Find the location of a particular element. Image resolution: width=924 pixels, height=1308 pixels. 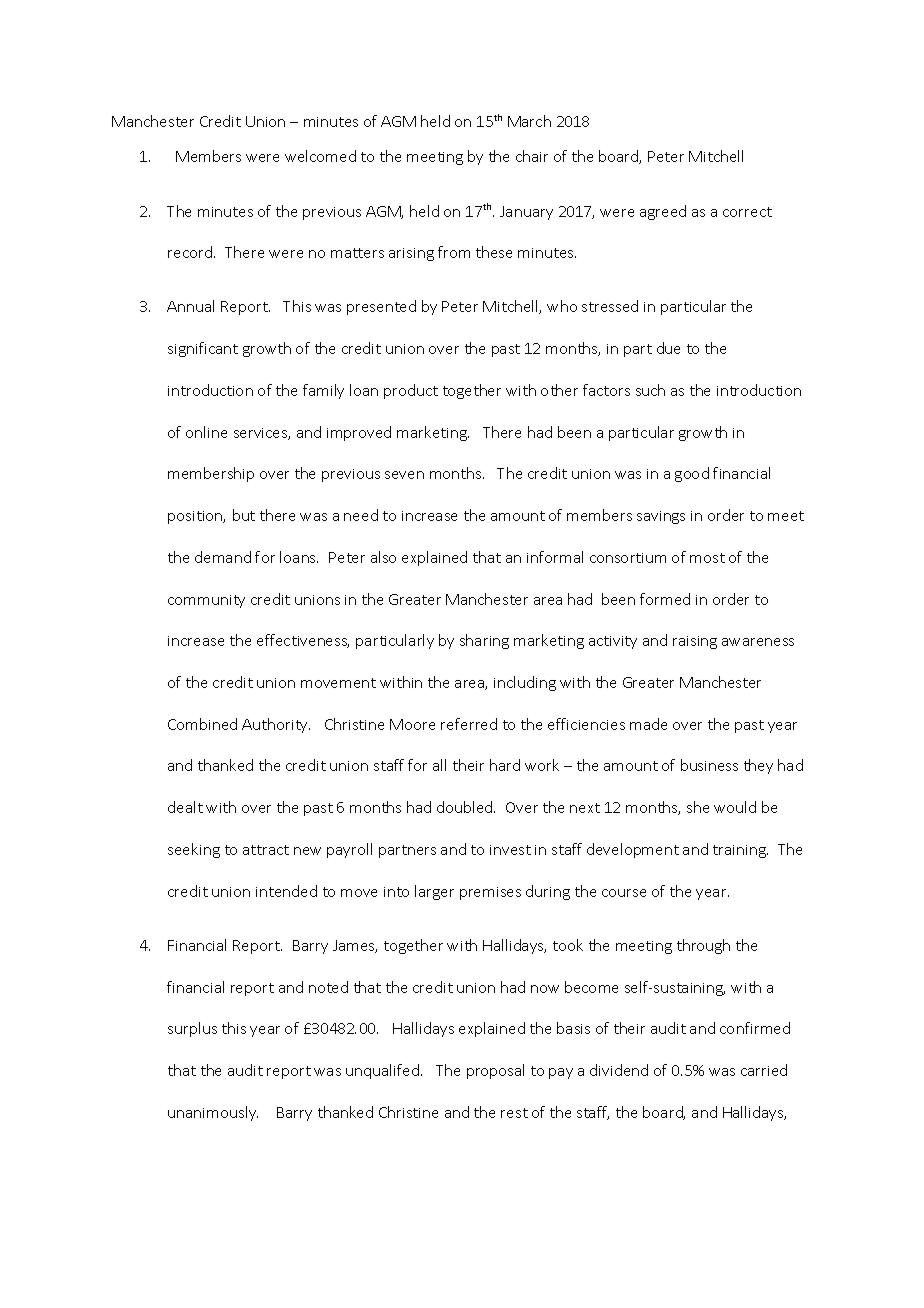

such is located at coordinates (650, 390).
